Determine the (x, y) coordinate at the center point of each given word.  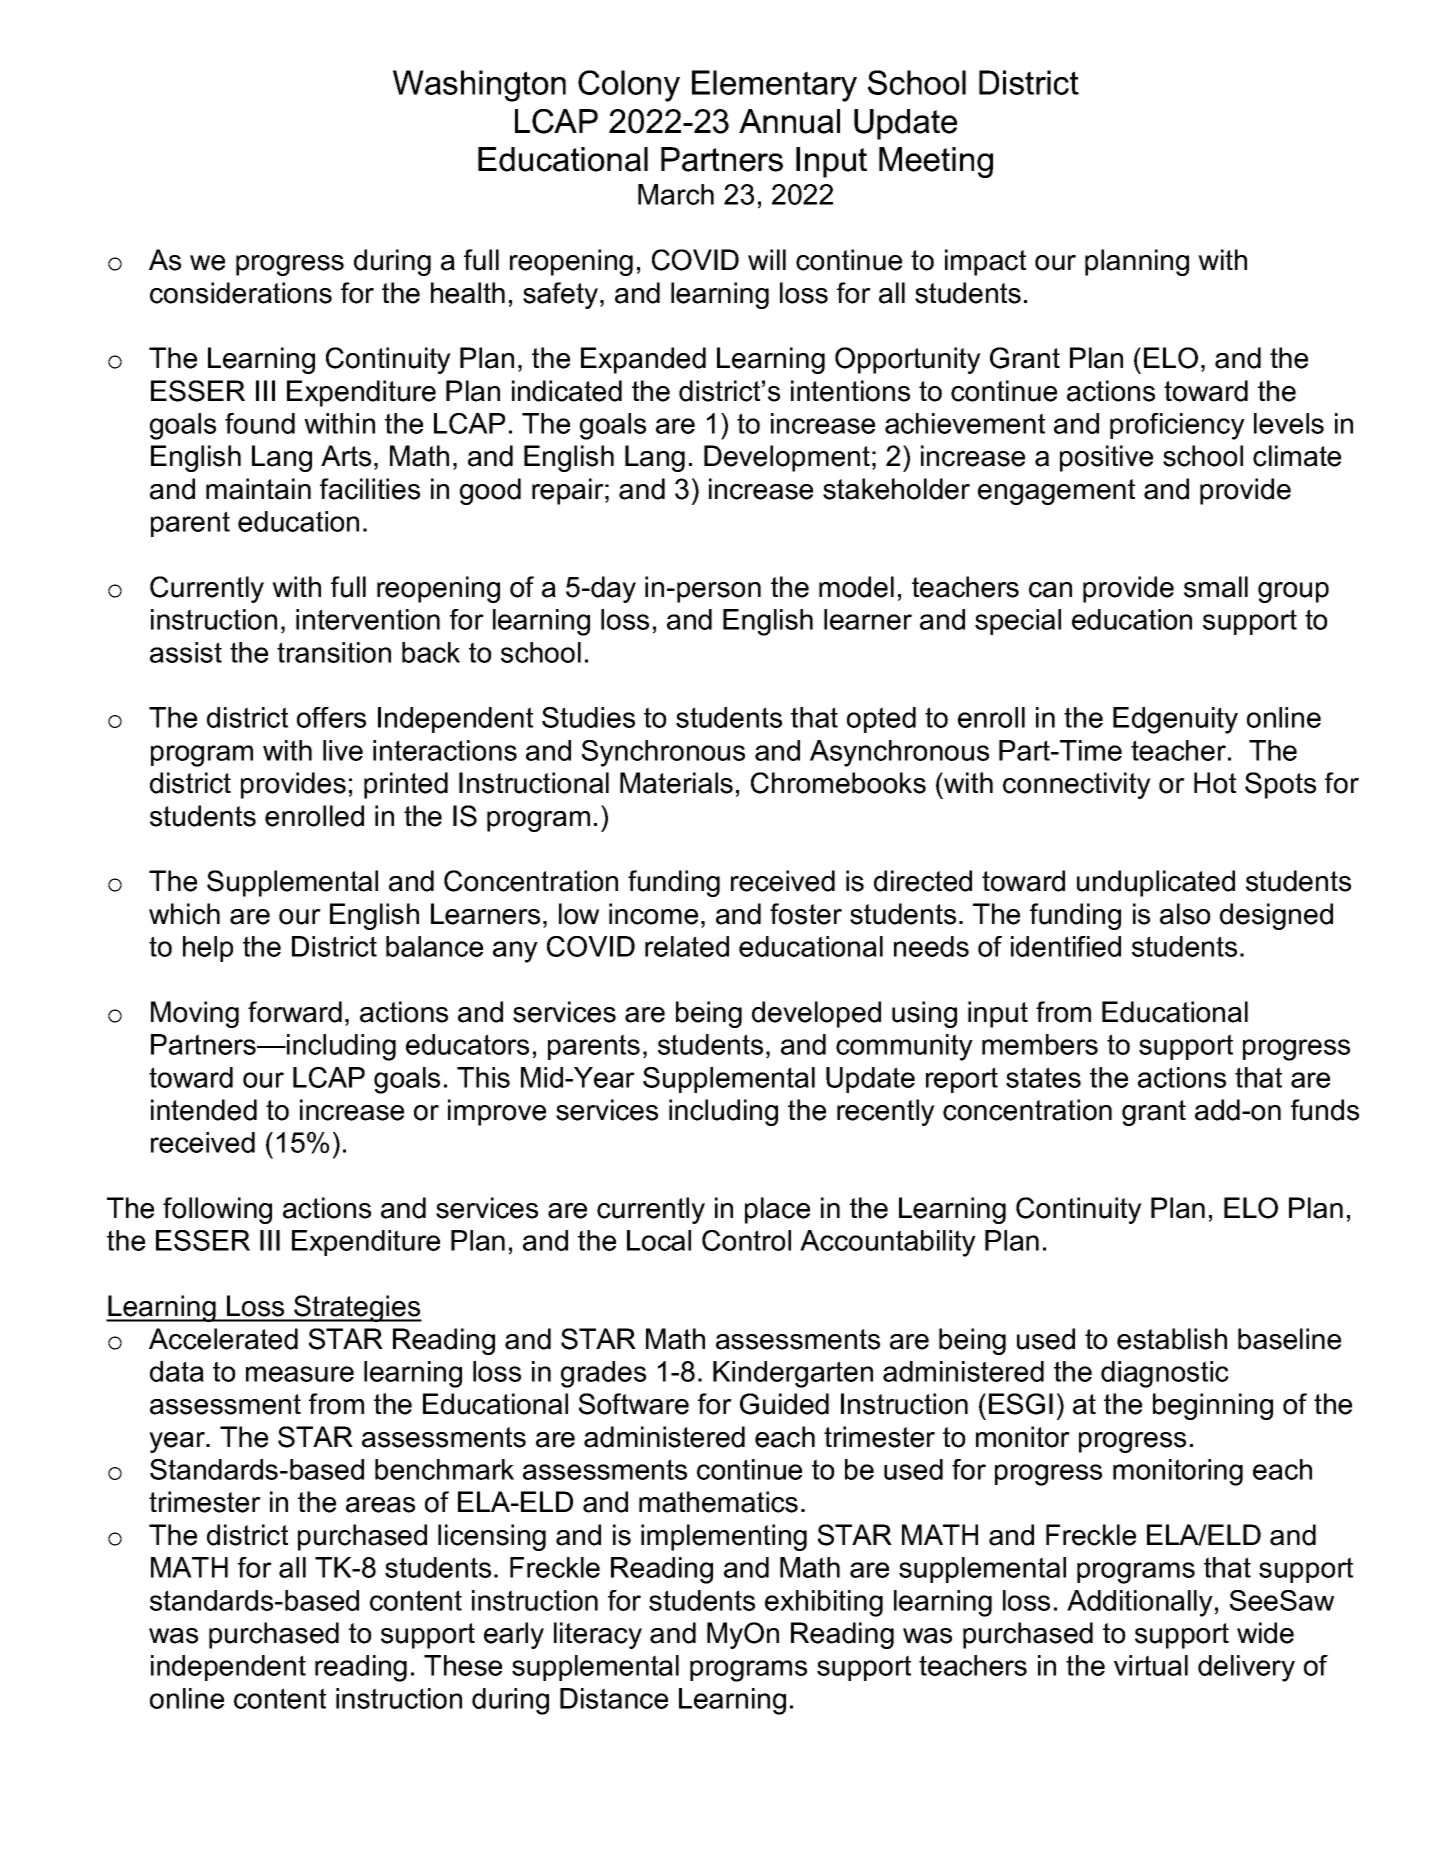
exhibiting (824, 1603)
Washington (479, 86)
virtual (1151, 1665)
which (184, 914)
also (1185, 914)
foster (806, 914)
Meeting (936, 162)
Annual (789, 121)
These (463, 1665)
